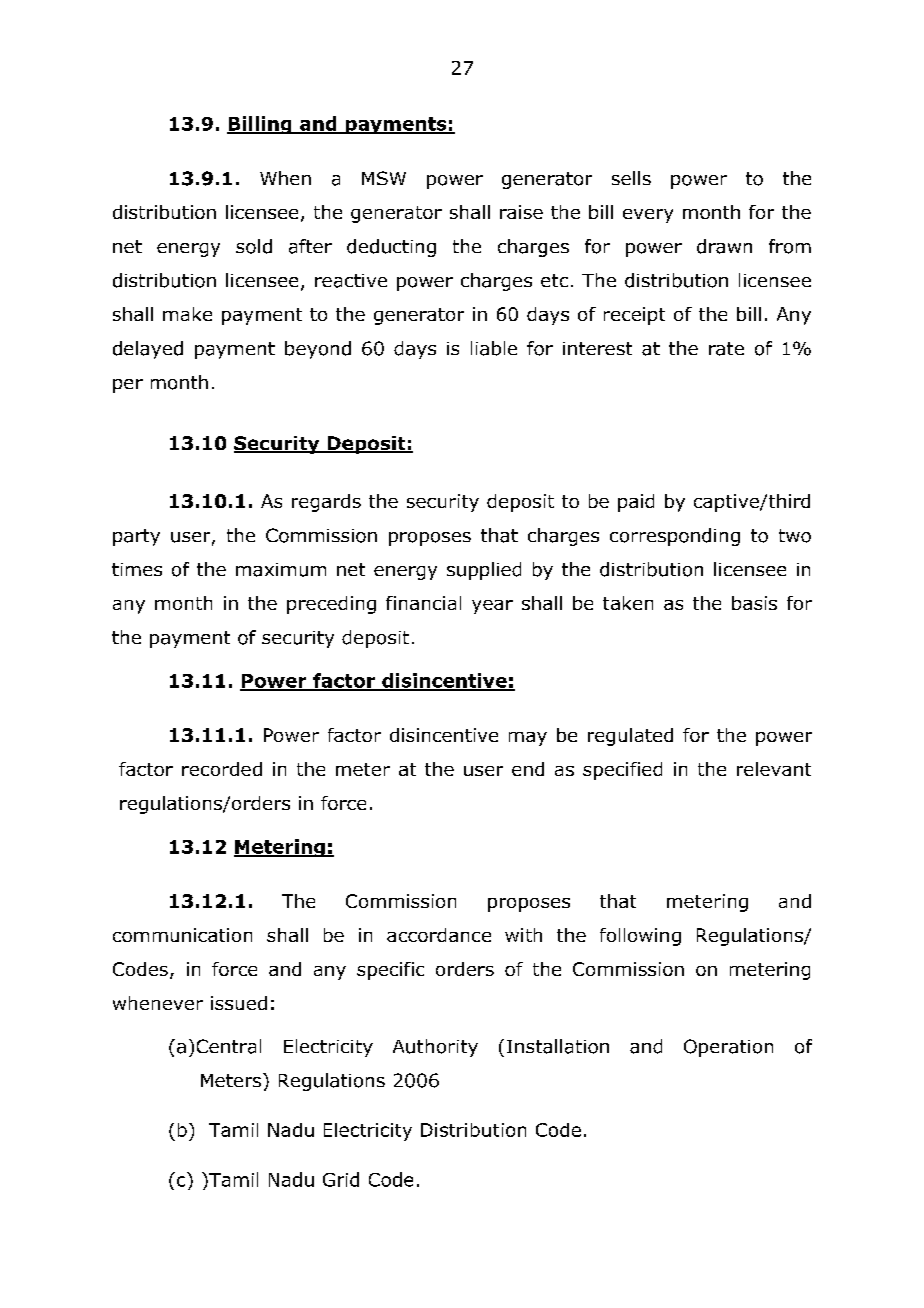  I want to click on liable, so click(494, 348).
